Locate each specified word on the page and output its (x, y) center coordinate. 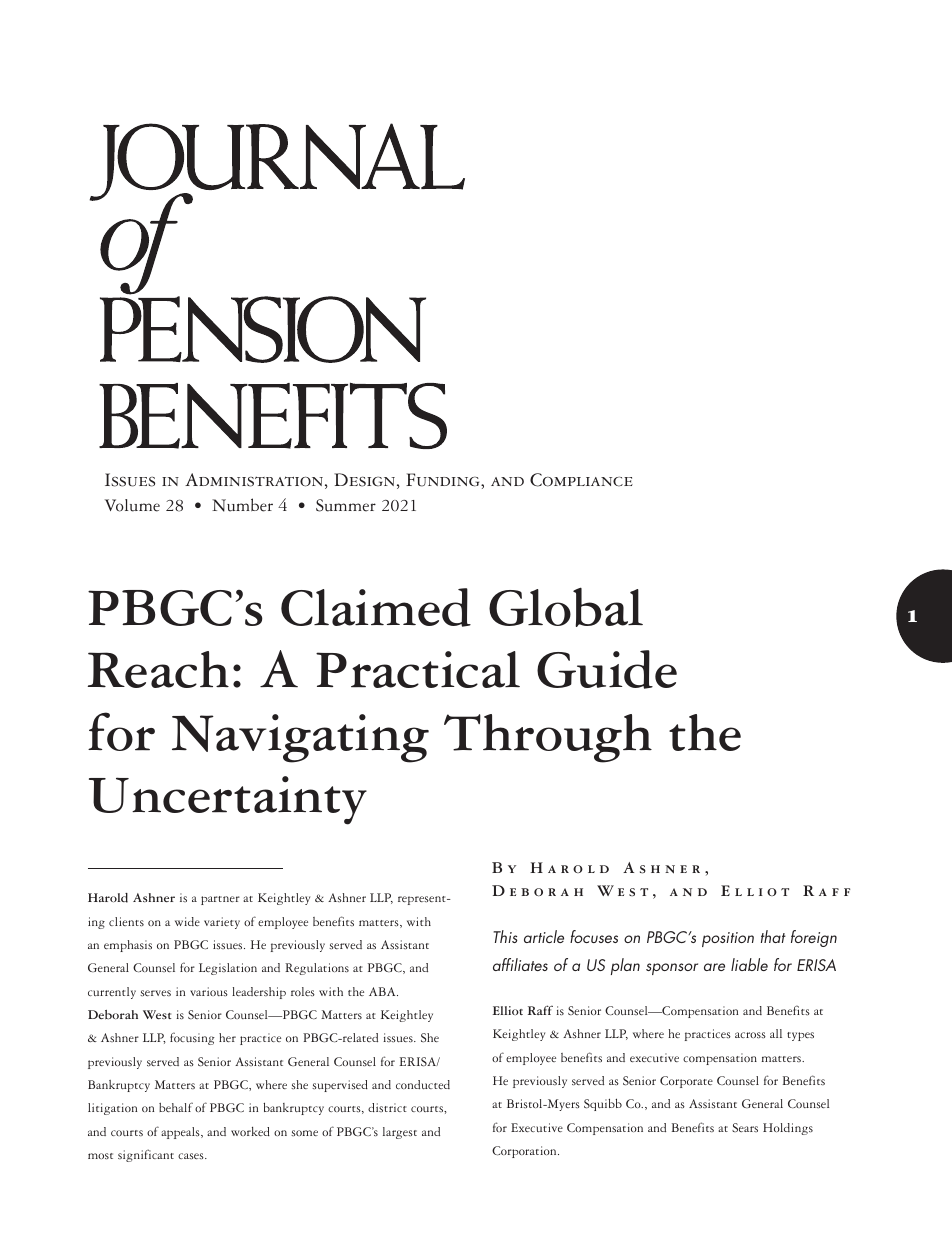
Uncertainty (228, 800)
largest (400, 1133)
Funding (444, 480)
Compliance (581, 480)
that (773, 936)
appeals (181, 1133)
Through (548, 738)
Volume (132, 505)
